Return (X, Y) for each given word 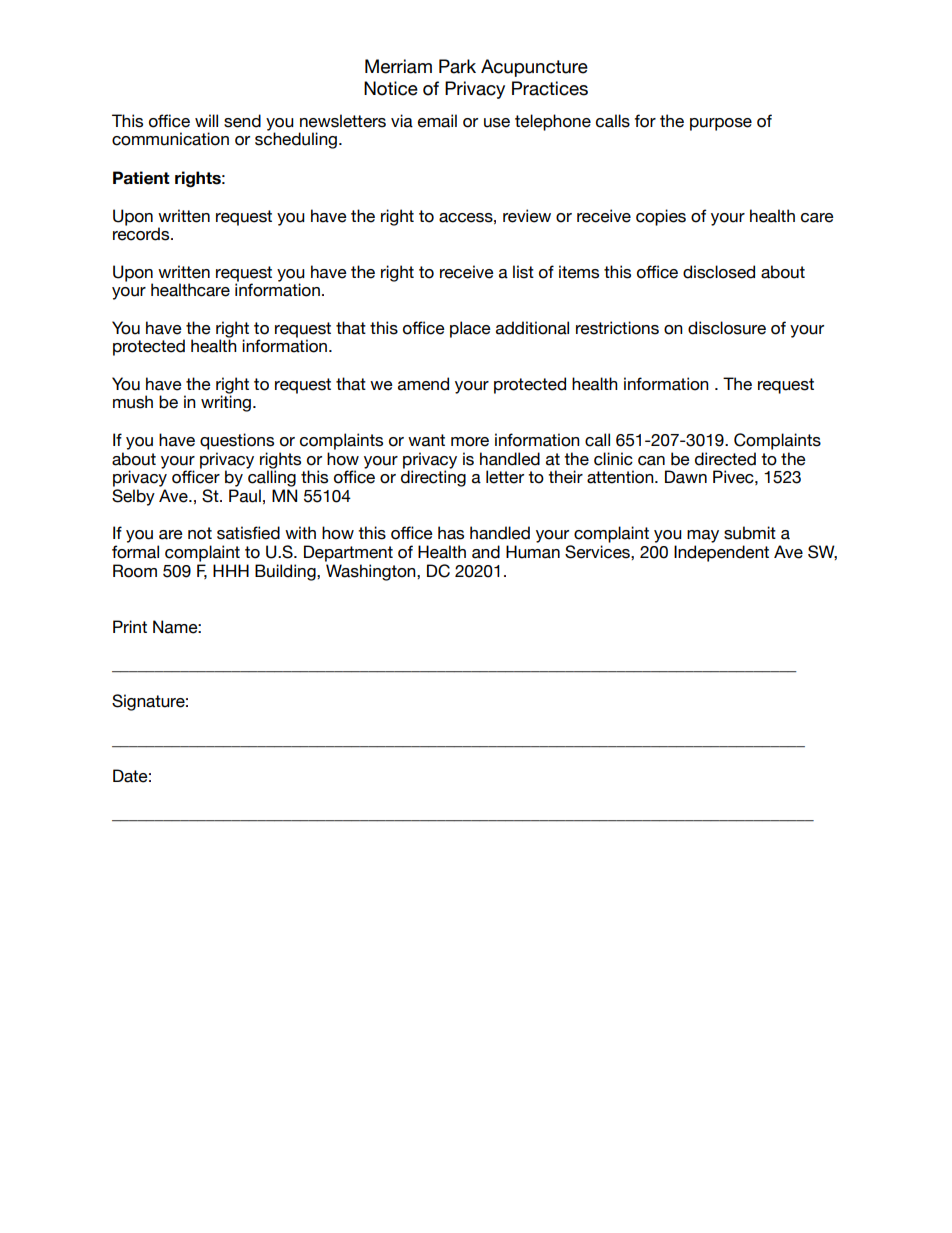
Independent (721, 553)
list (523, 272)
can (651, 461)
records (142, 234)
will (206, 120)
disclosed (719, 272)
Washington (372, 572)
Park (457, 66)
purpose (721, 124)
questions (237, 441)
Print (130, 626)
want (426, 440)
